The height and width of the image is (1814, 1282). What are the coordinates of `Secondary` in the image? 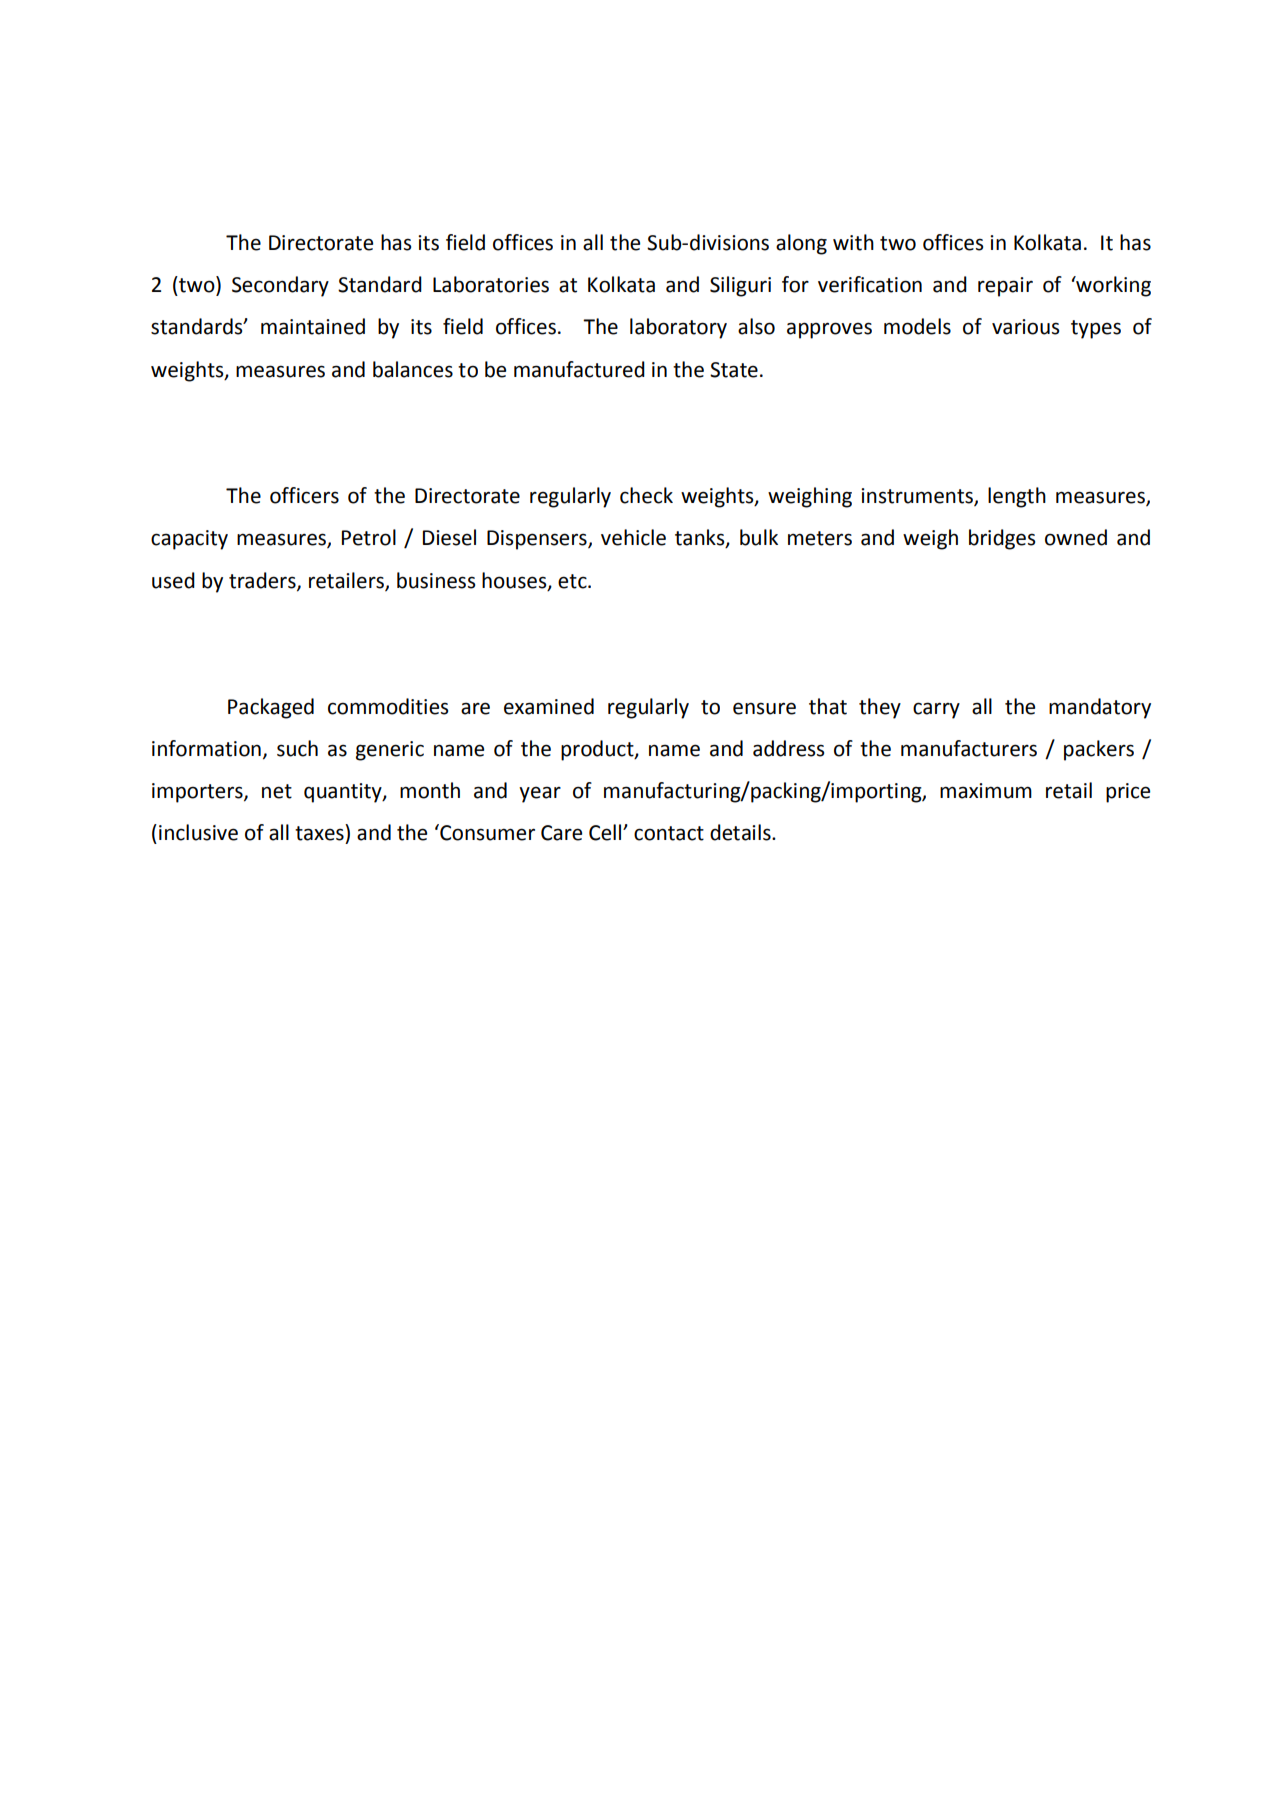 It's located at (280, 286).
